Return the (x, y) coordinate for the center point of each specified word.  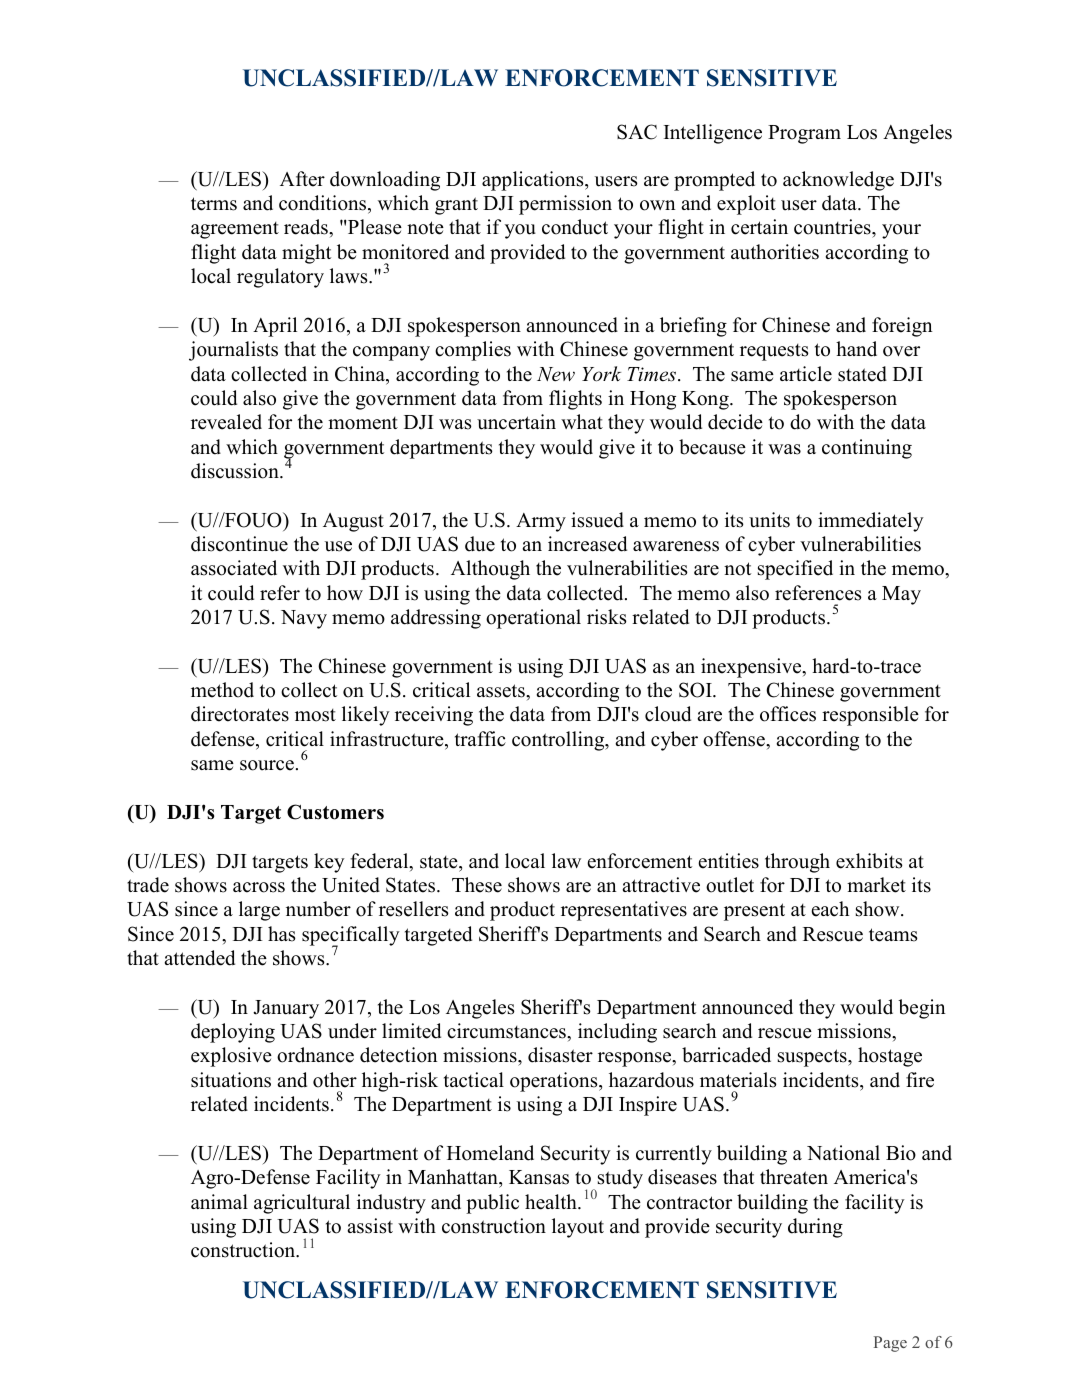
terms (214, 204)
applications (534, 181)
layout (578, 1228)
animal (219, 1201)
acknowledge (838, 181)
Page (890, 1344)
